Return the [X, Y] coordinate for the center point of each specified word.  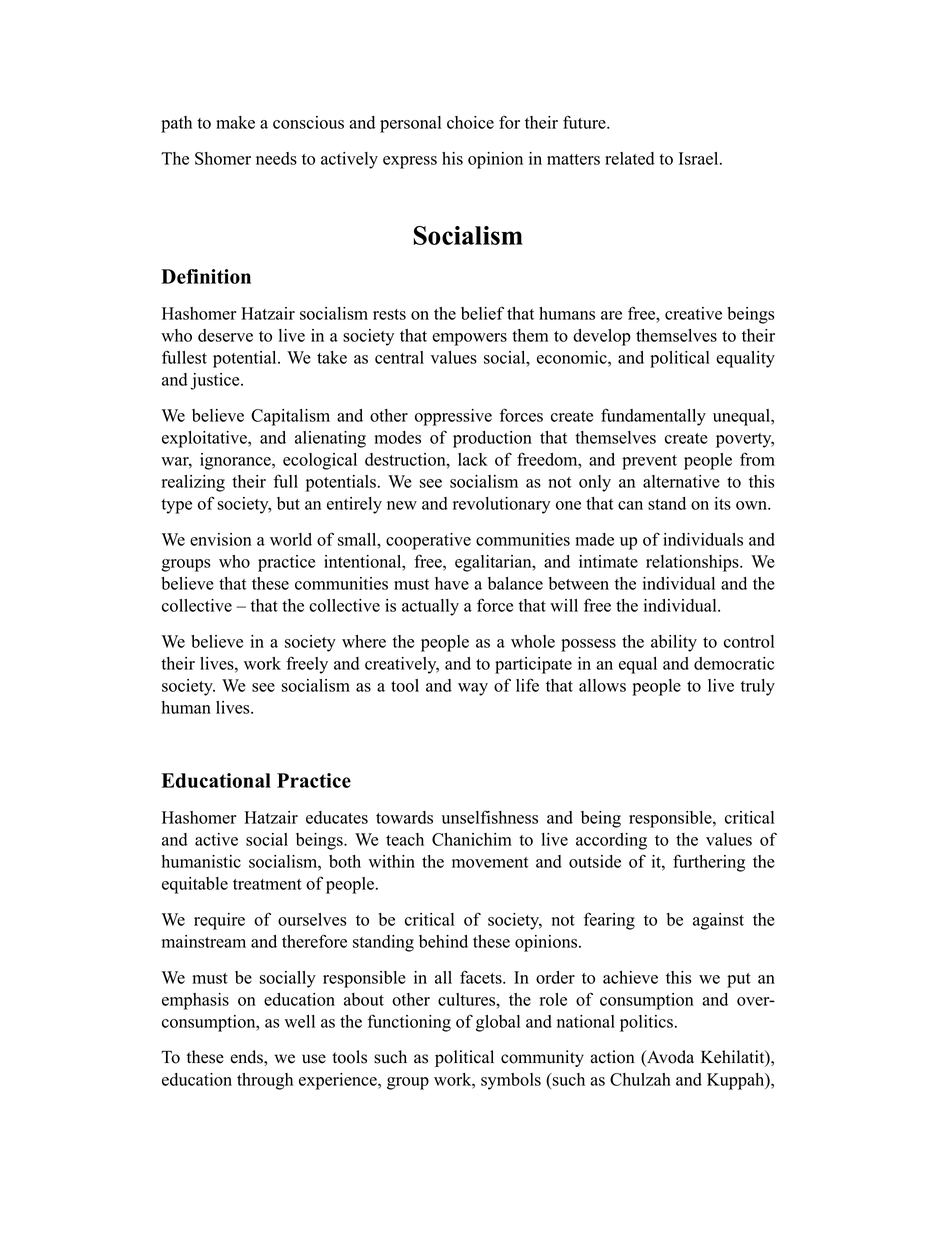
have [452, 583]
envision [221, 539]
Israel [700, 158]
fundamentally [653, 417]
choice [470, 122]
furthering [709, 863]
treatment [267, 884]
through [265, 1081]
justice [216, 381]
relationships [693, 563]
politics [646, 1023]
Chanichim [472, 839]
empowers [469, 339]
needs [276, 158]
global [498, 1023]
